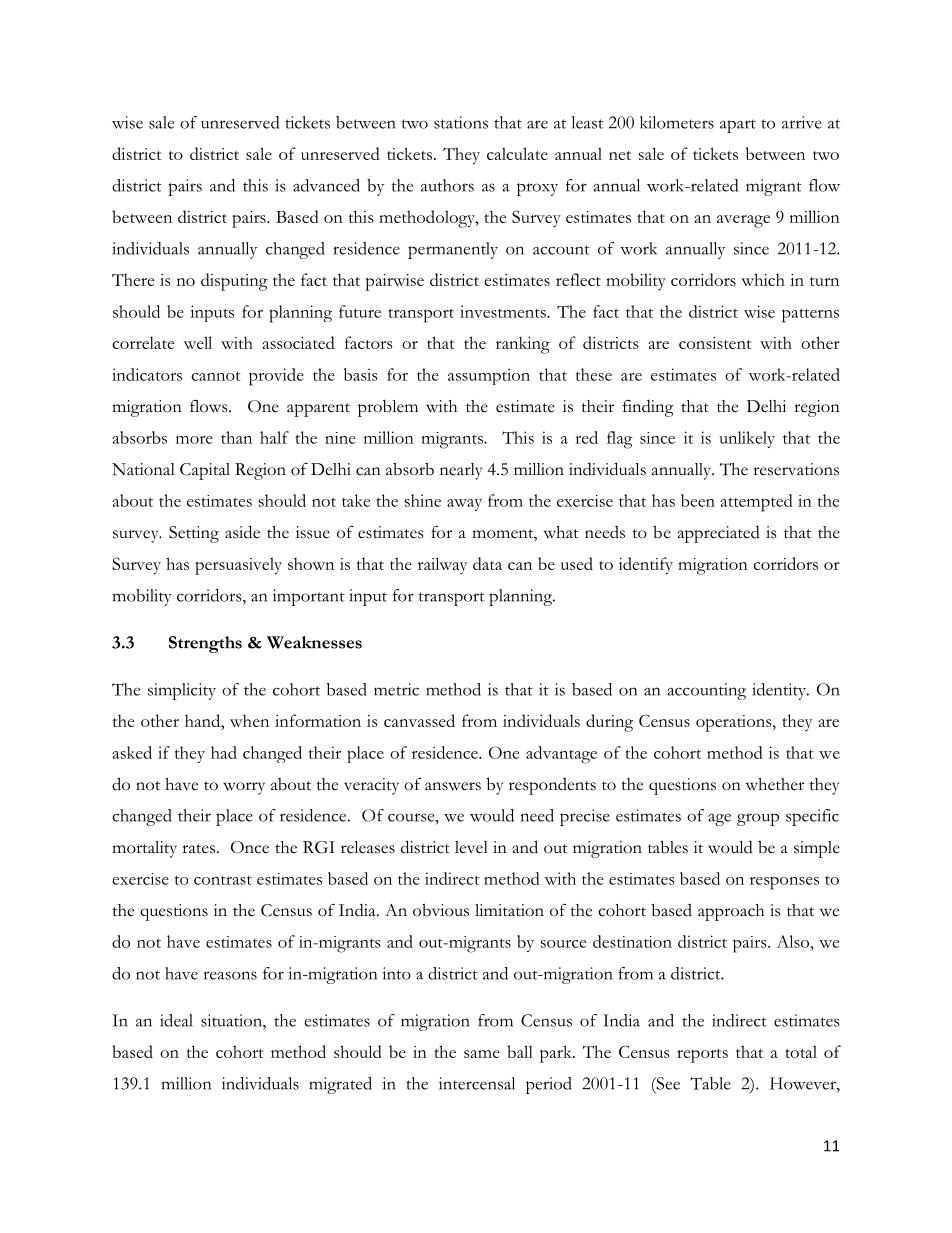 The image size is (952, 1233). What do you see at coordinates (719, 534) in the image?
I see `appreciated` at bounding box center [719, 534].
